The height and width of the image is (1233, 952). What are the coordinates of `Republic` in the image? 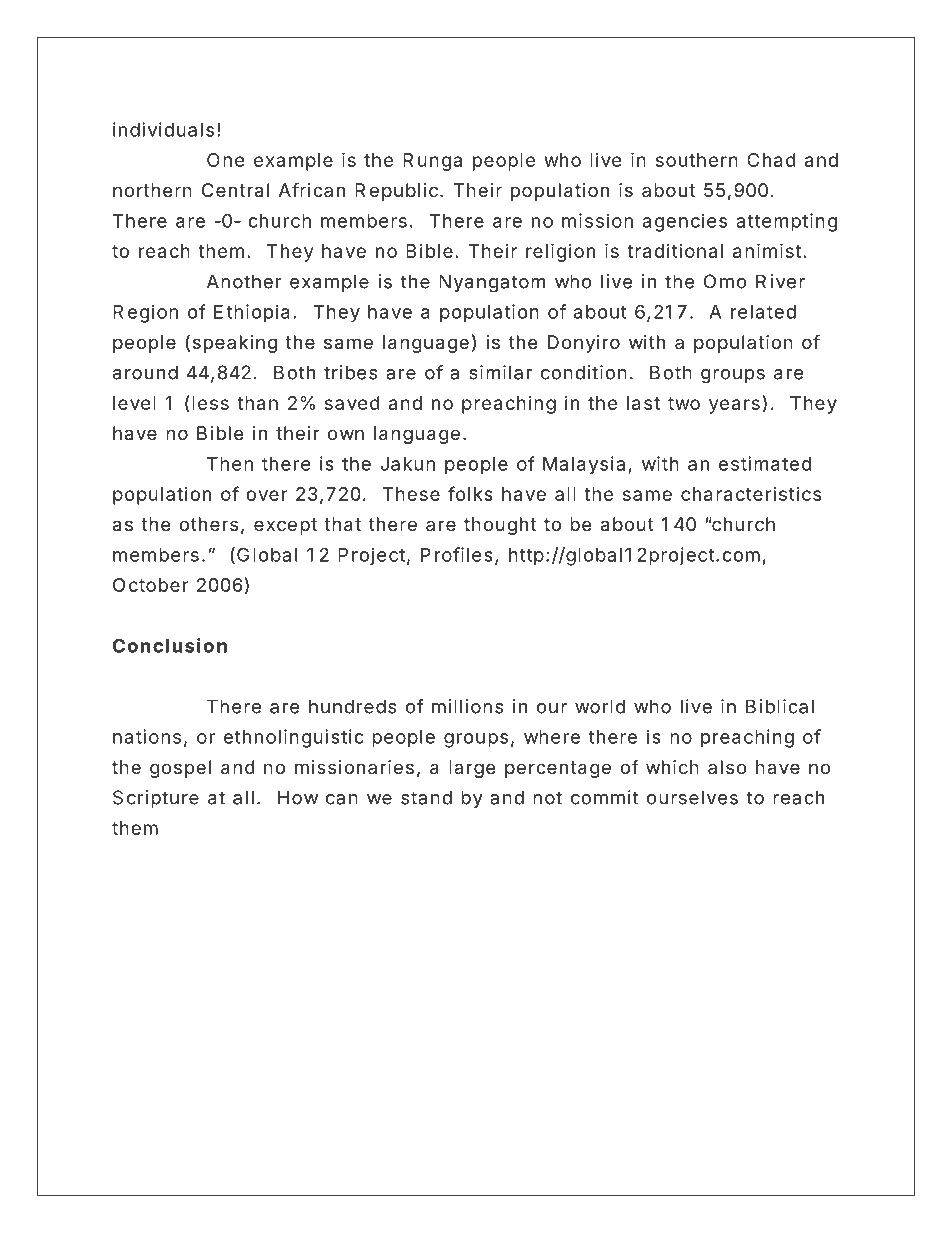 It's located at (396, 192).
